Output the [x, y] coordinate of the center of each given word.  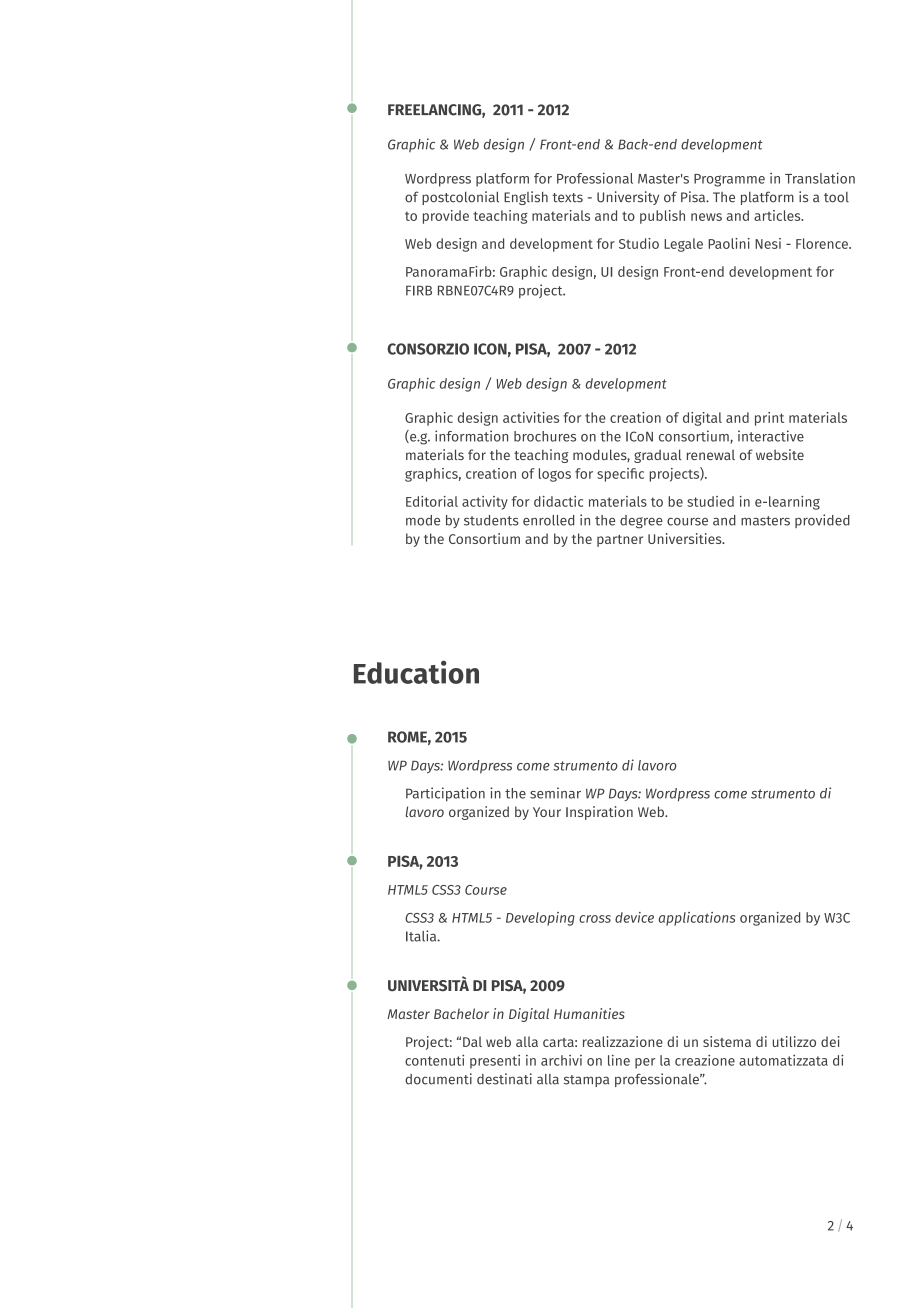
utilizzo [794, 1041]
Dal [472, 1041]
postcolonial [460, 198]
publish [662, 217]
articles [778, 215]
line [619, 1060]
